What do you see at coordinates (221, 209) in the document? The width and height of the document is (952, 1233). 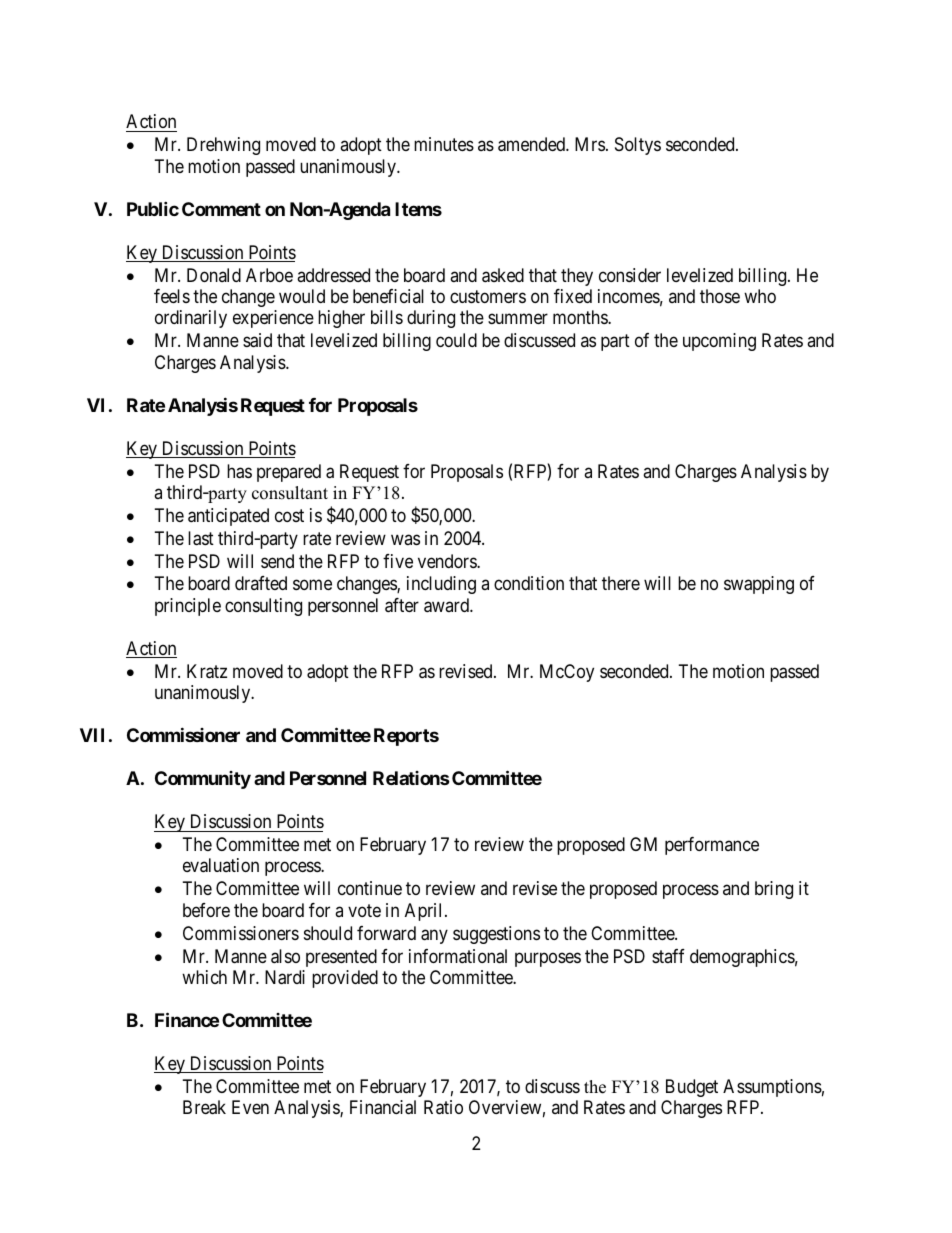 I see `Comment` at bounding box center [221, 209].
